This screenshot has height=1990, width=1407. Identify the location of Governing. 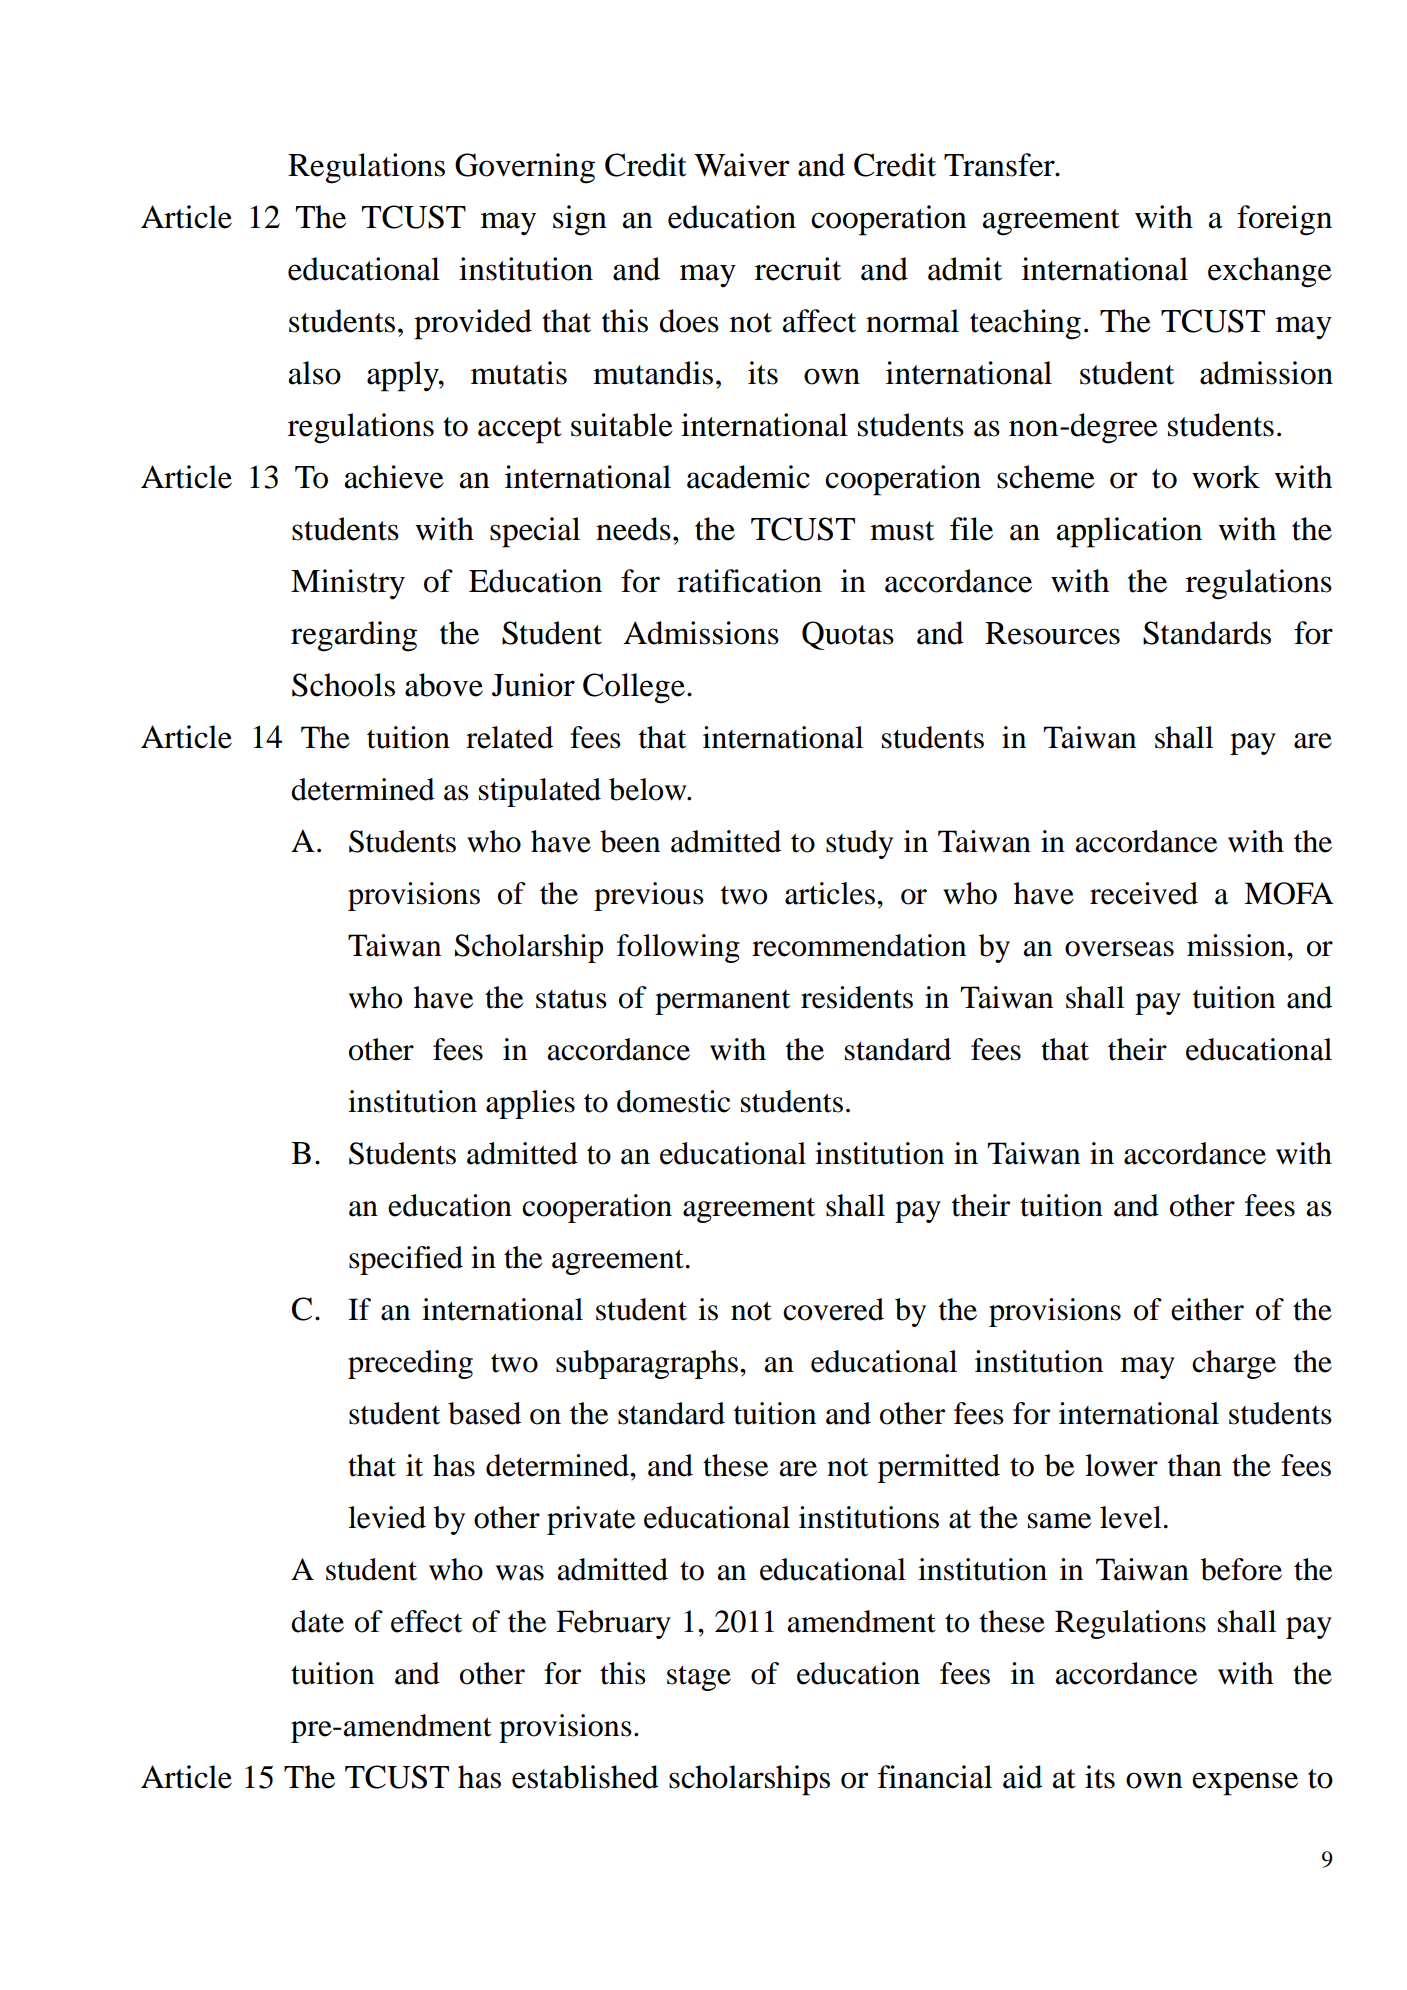
(525, 168).
